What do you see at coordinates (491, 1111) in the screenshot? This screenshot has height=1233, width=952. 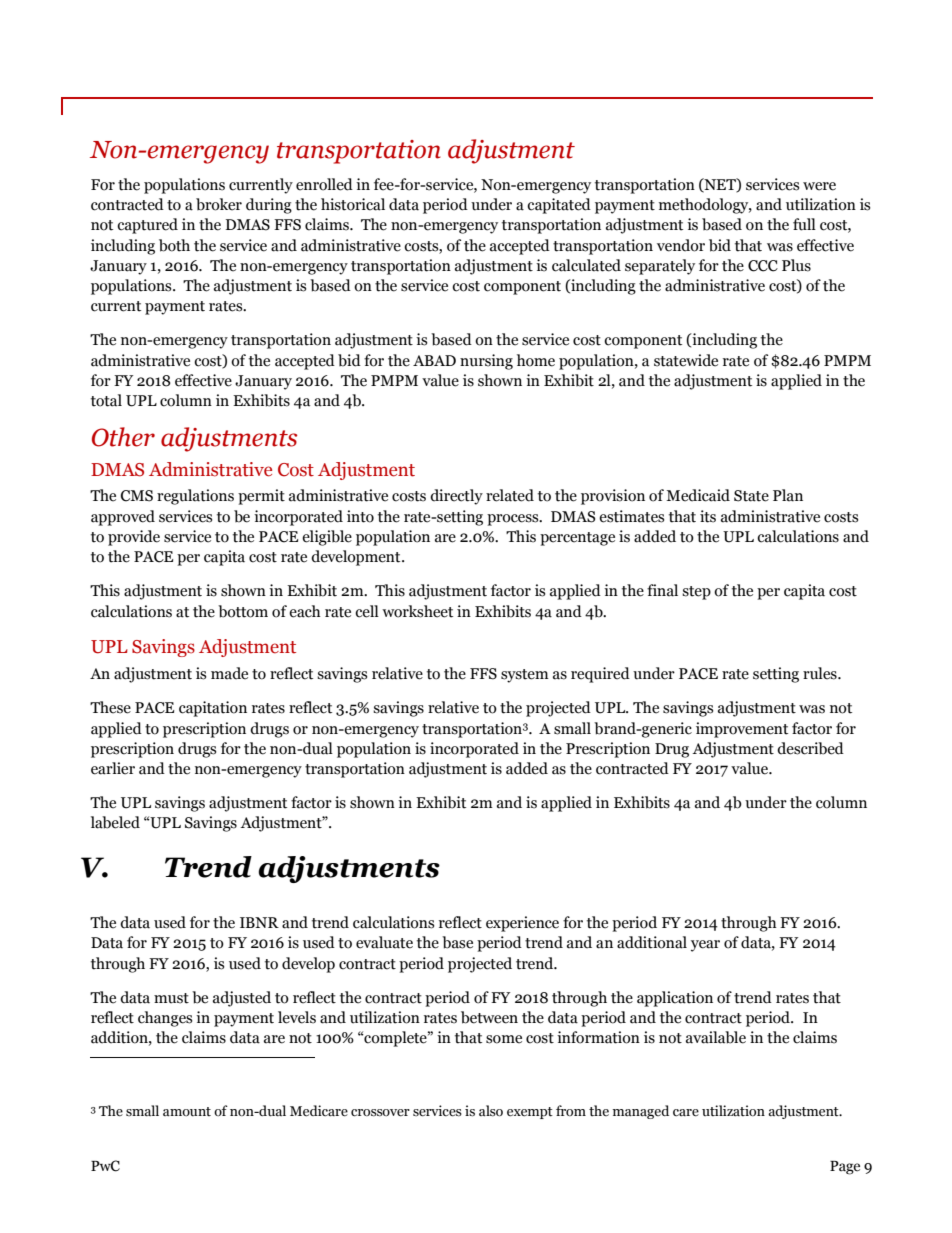 I see `also` at bounding box center [491, 1111].
